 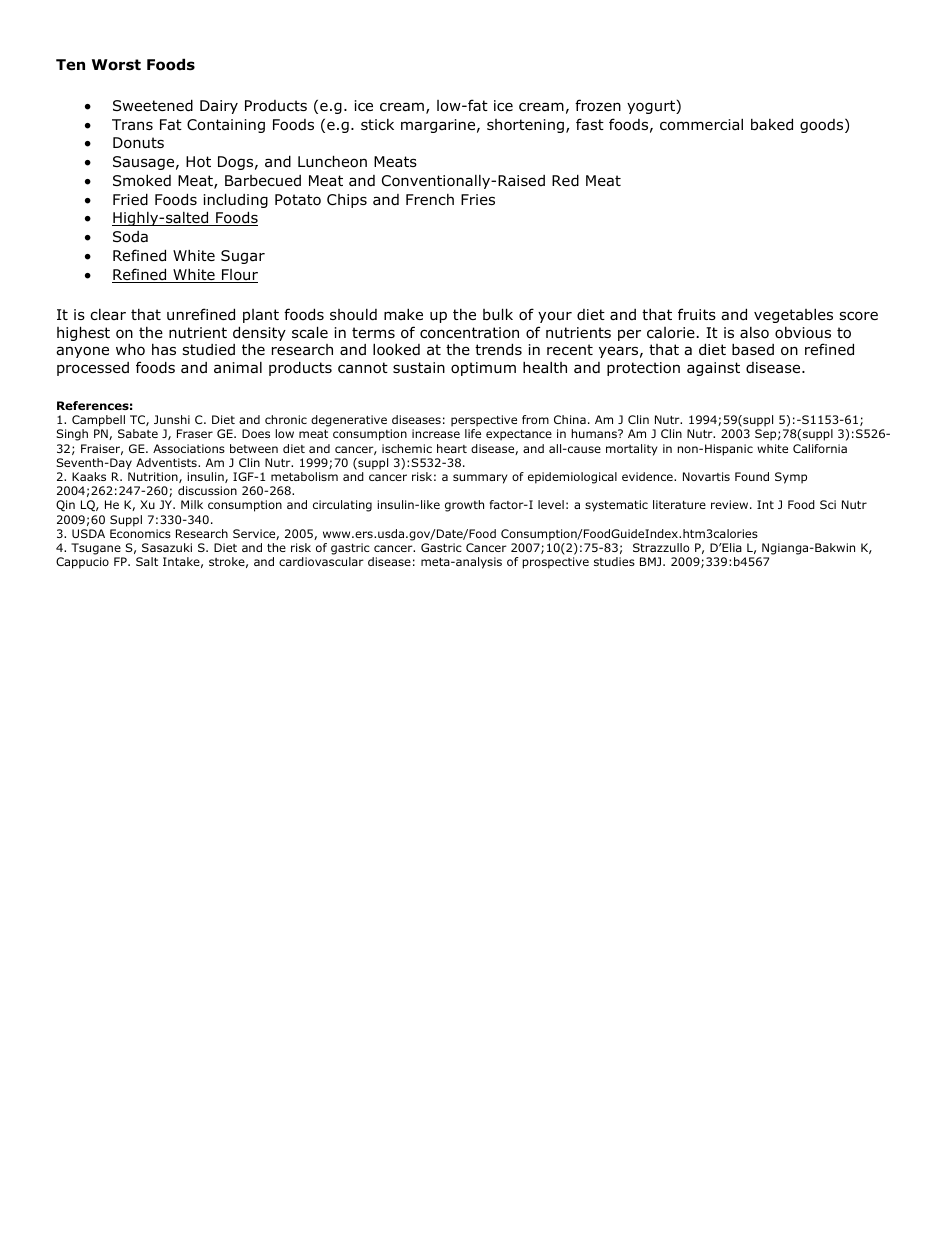 What do you see at coordinates (108, 314) in the screenshot?
I see `clear` at bounding box center [108, 314].
